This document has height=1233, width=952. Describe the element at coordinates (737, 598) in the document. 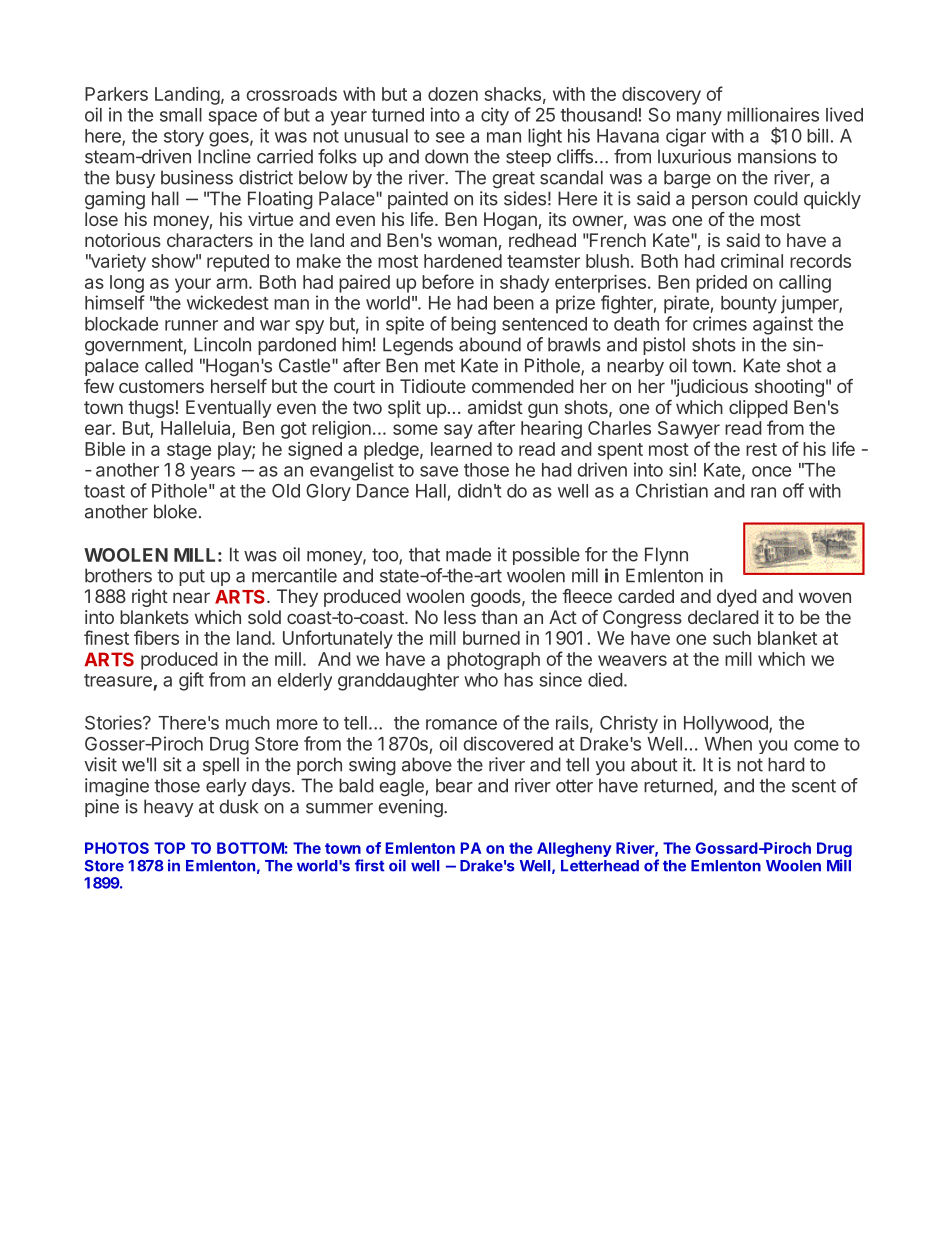

I see `dyed` at that location.
